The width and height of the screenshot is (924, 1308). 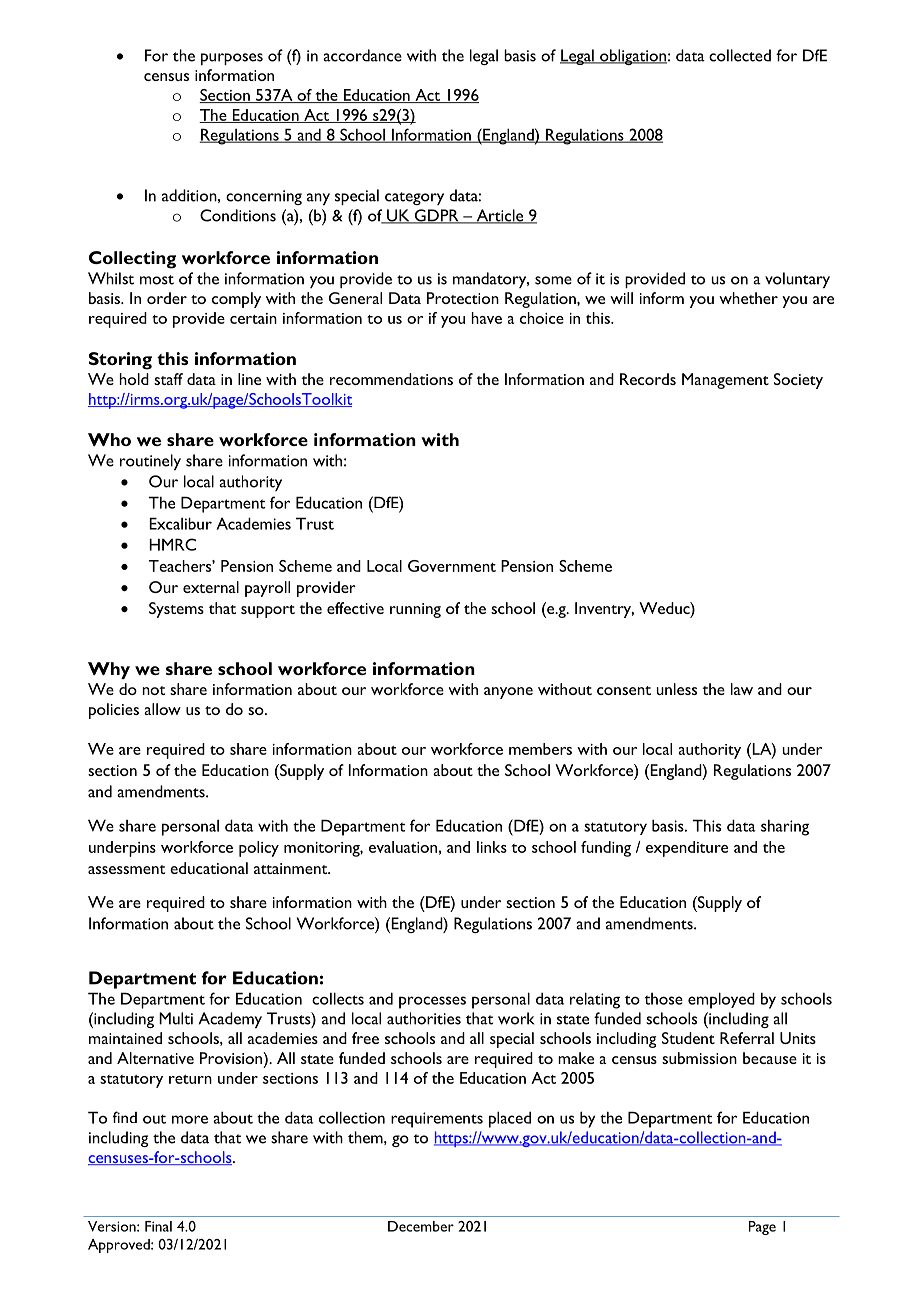 What do you see at coordinates (725, 381) in the screenshot?
I see `Management` at bounding box center [725, 381].
